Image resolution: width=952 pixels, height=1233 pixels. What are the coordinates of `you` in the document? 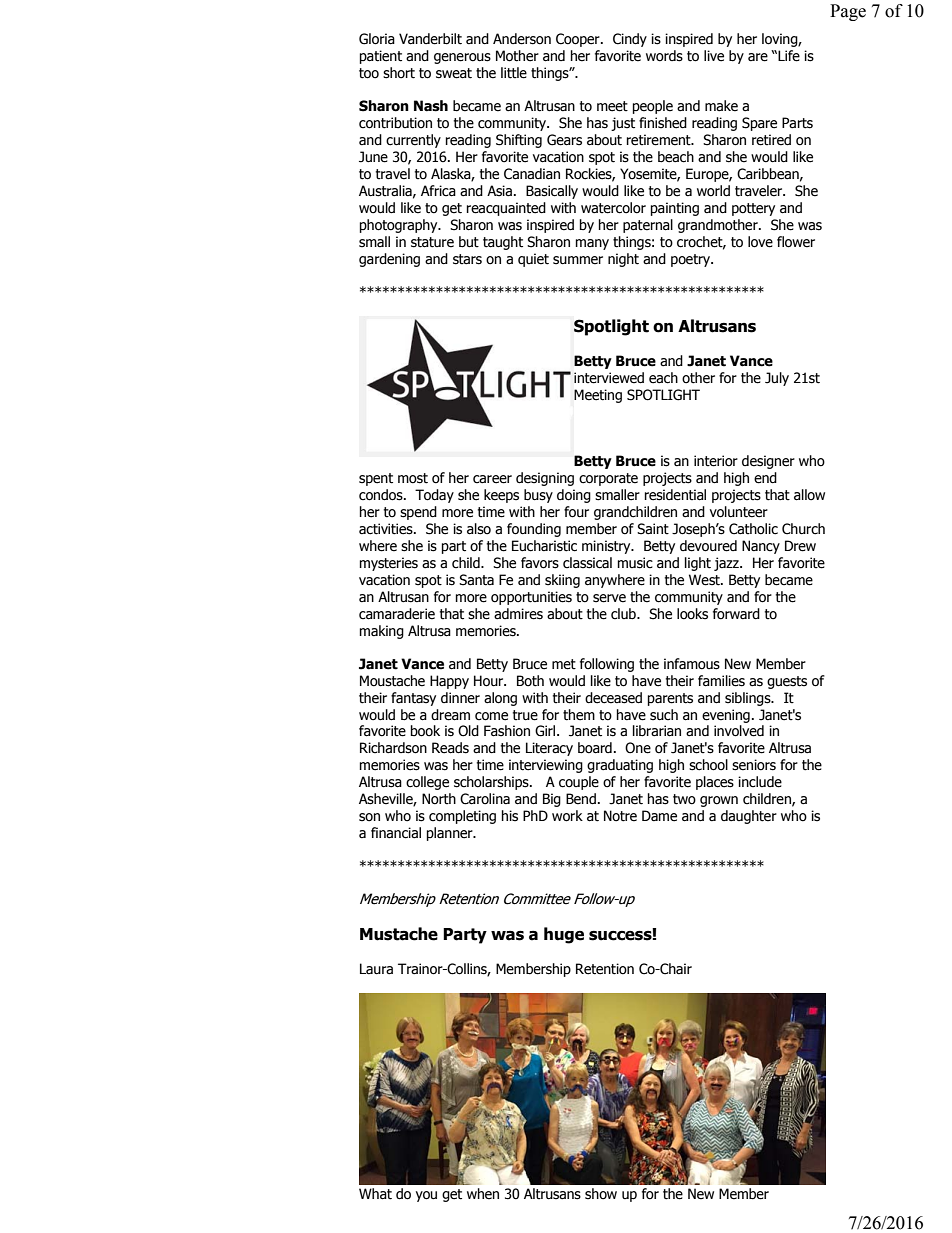 It's located at (426, 1196).
